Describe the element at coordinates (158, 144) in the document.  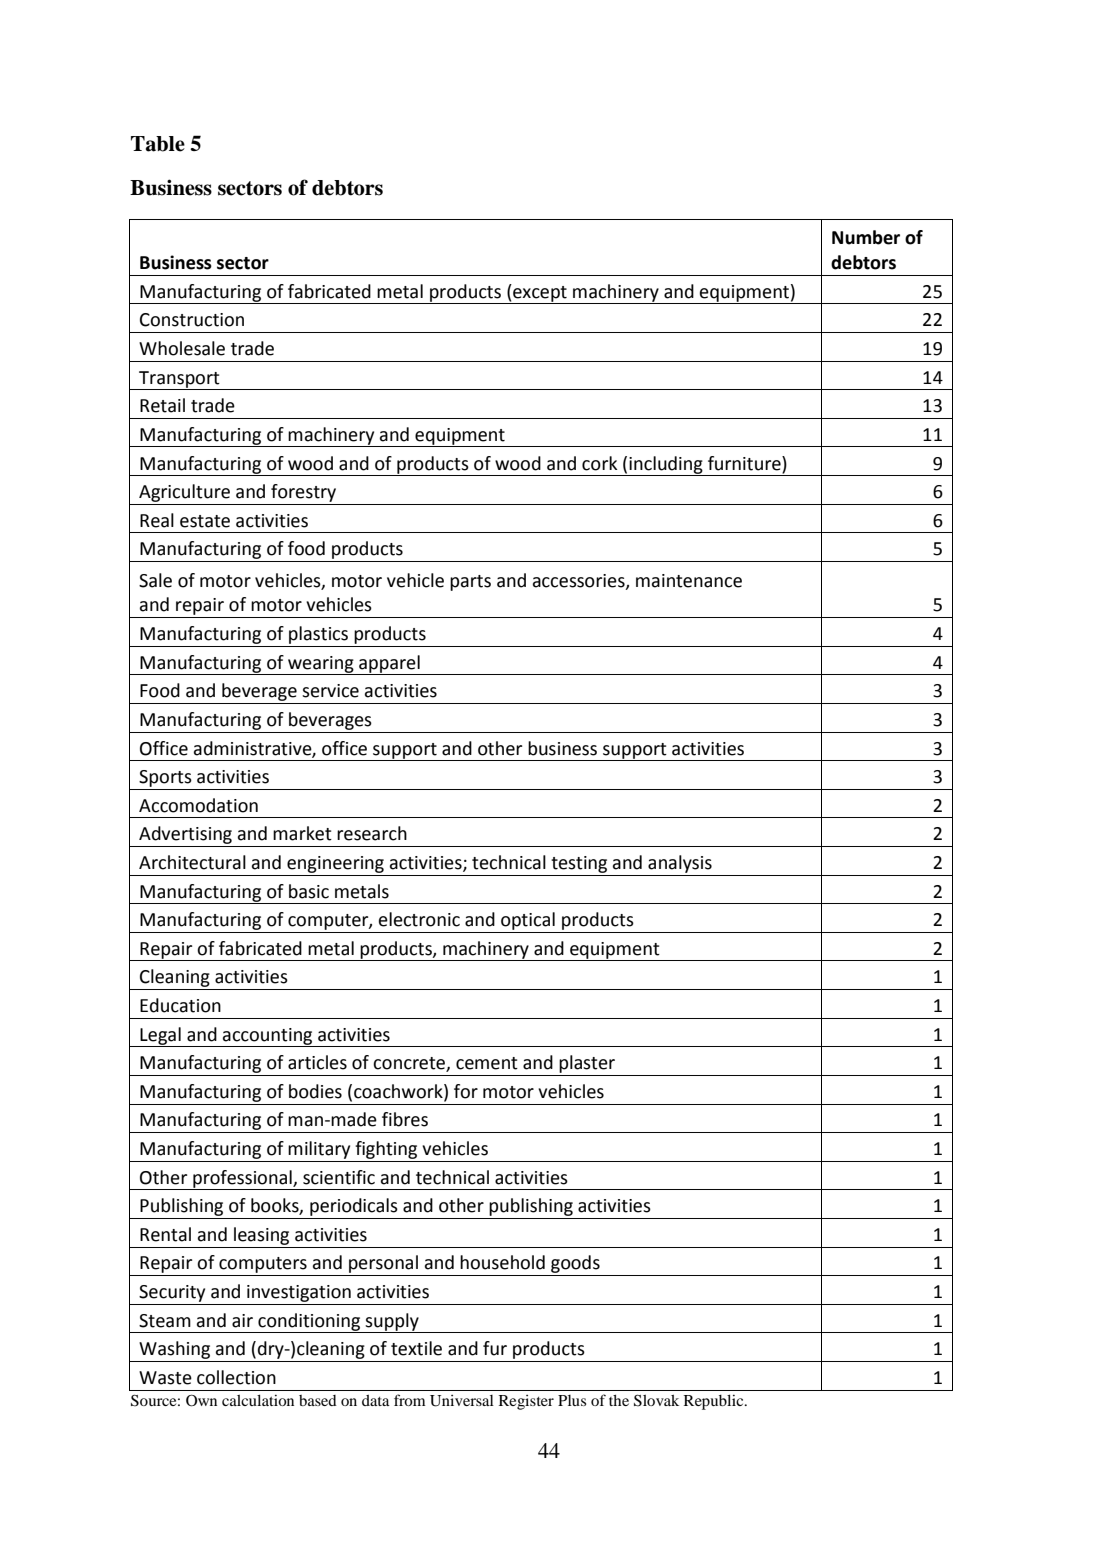
I see `Table` at that location.
